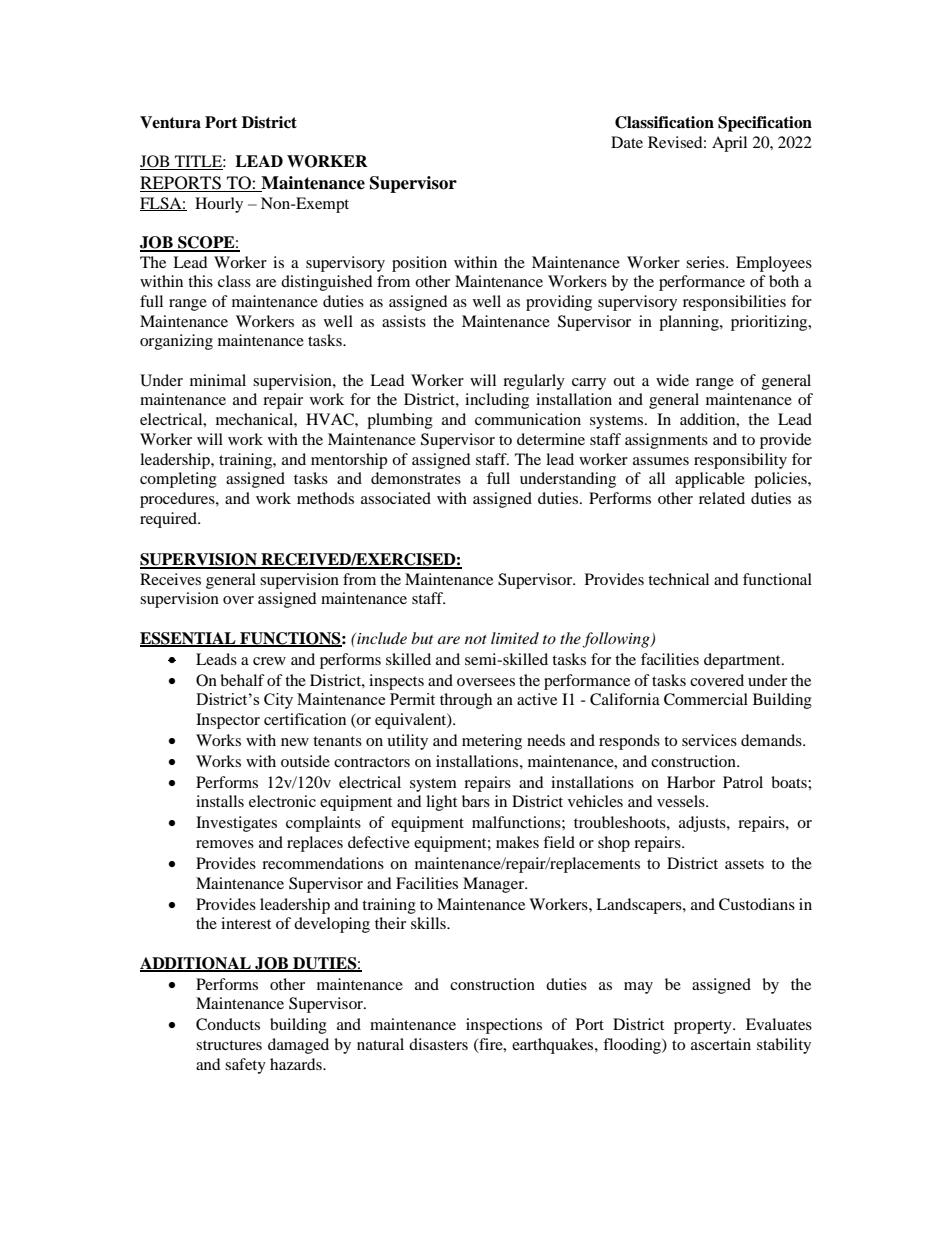  Describe the element at coordinates (219, 205) in the screenshot. I see `Hourly` at that location.
